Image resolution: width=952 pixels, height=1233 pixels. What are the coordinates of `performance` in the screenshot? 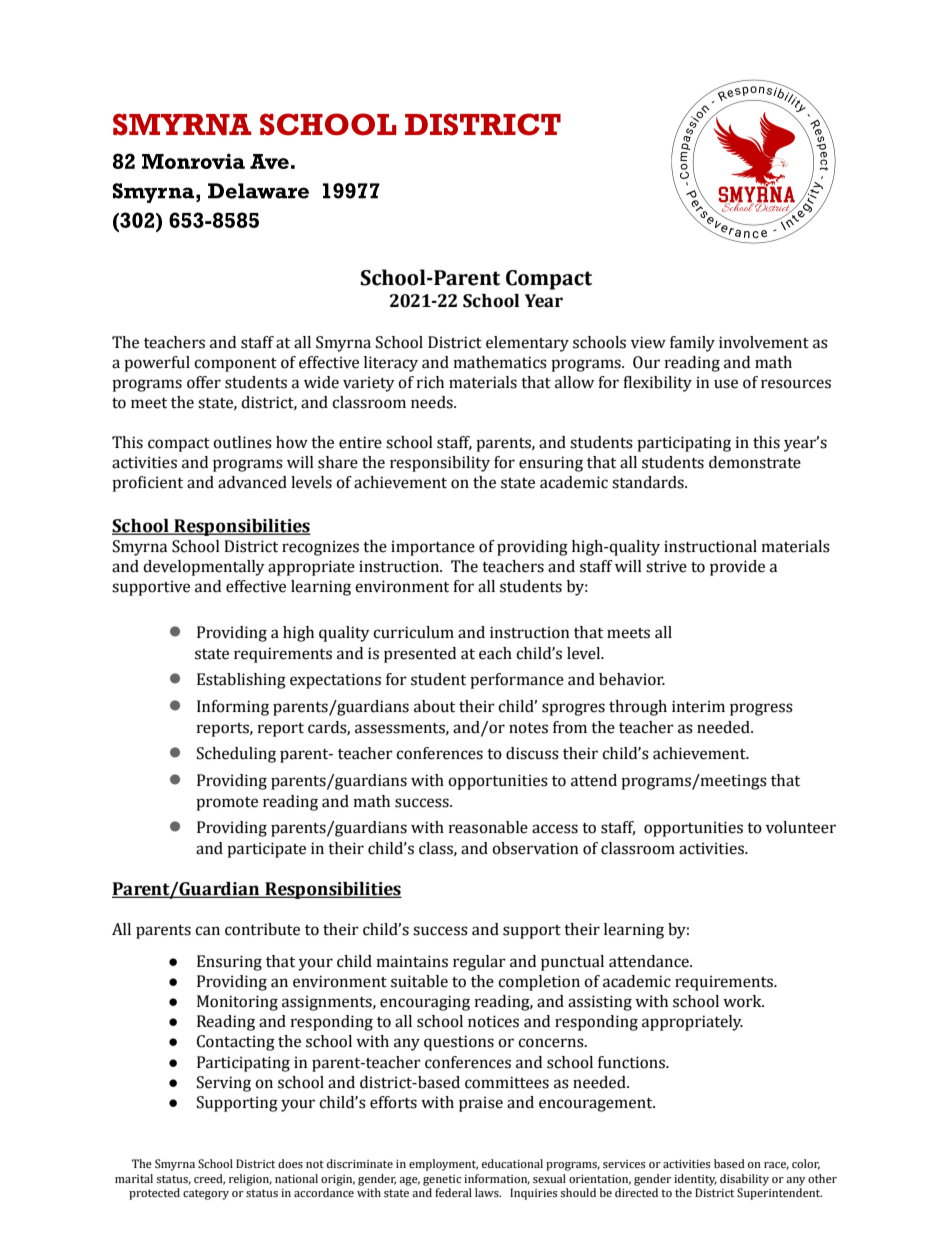 It's located at (517, 681).
